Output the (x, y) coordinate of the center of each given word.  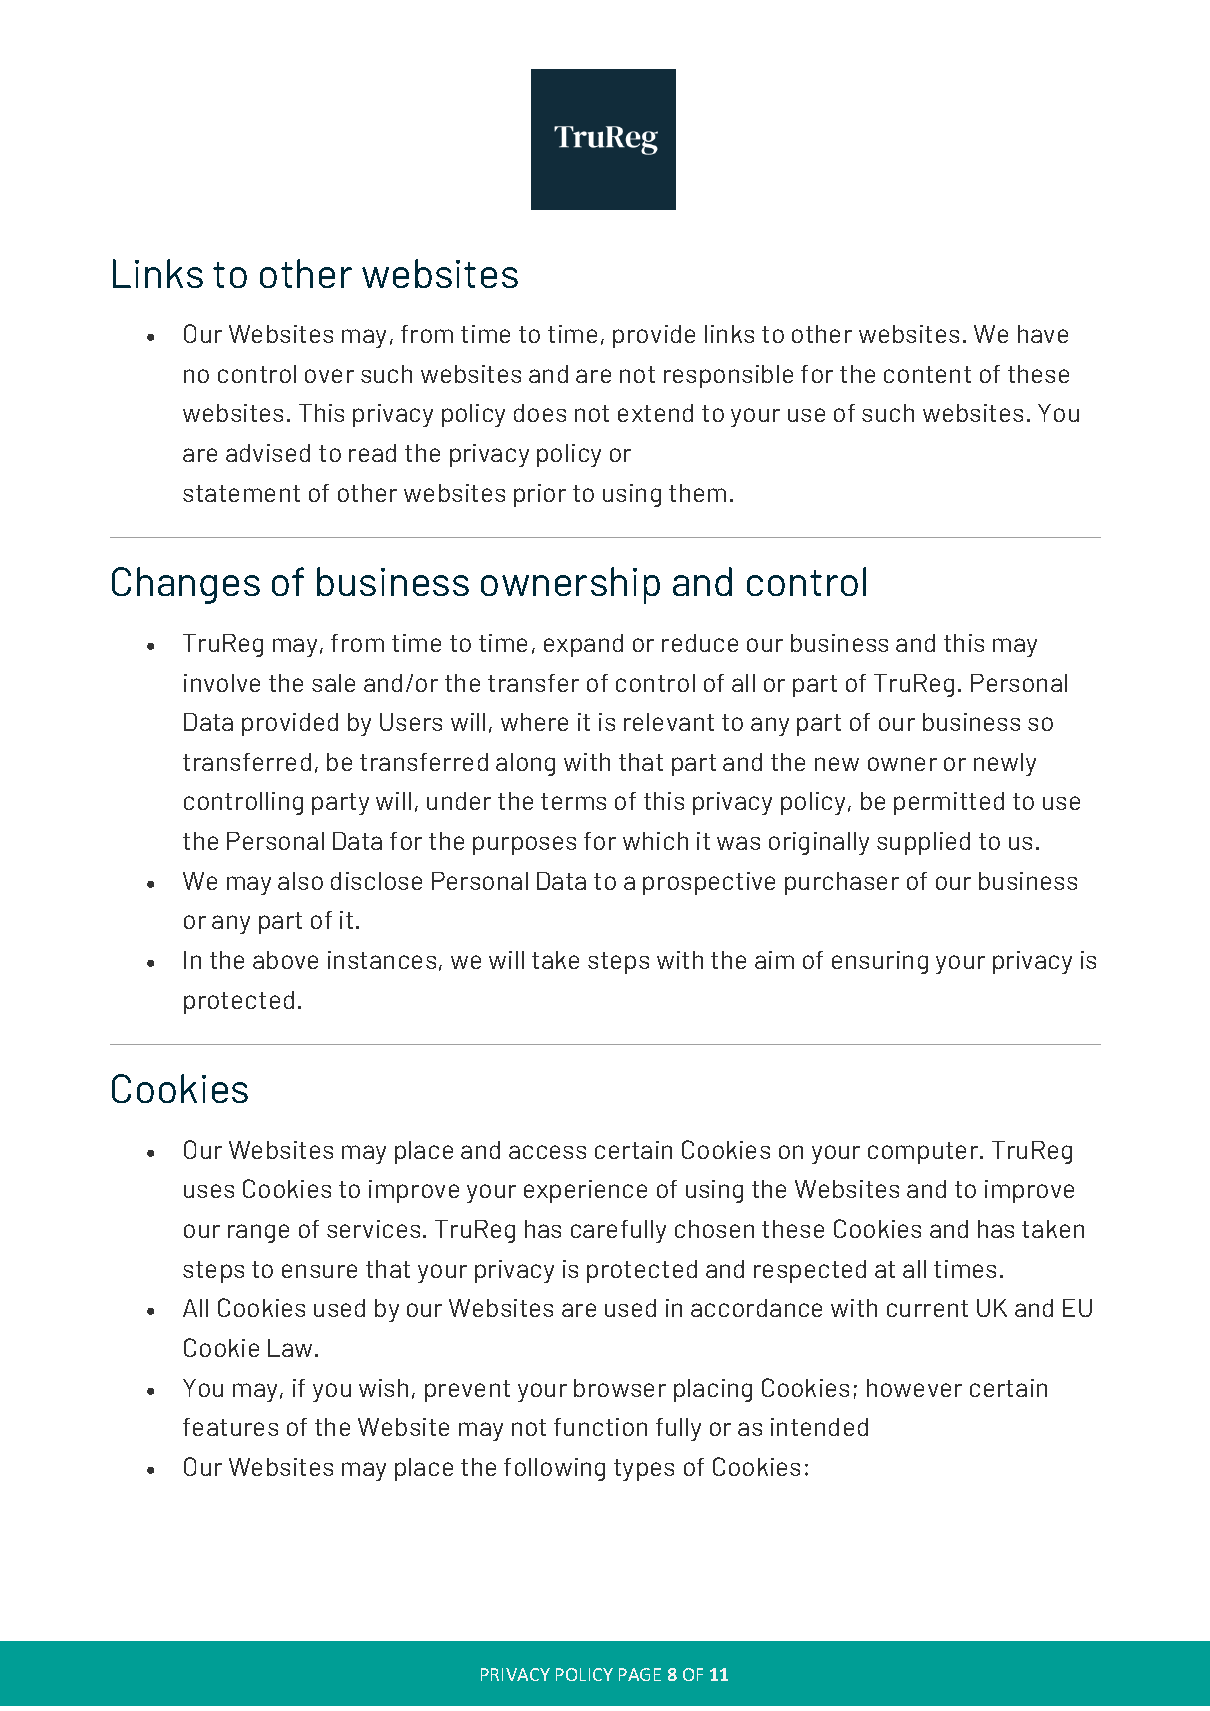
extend (655, 413)
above (285, 960)
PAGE (640, 1674)
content (927, 374)
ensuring (880, 962)
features (230, 1427)
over (329, 376)
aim (774, 960)
